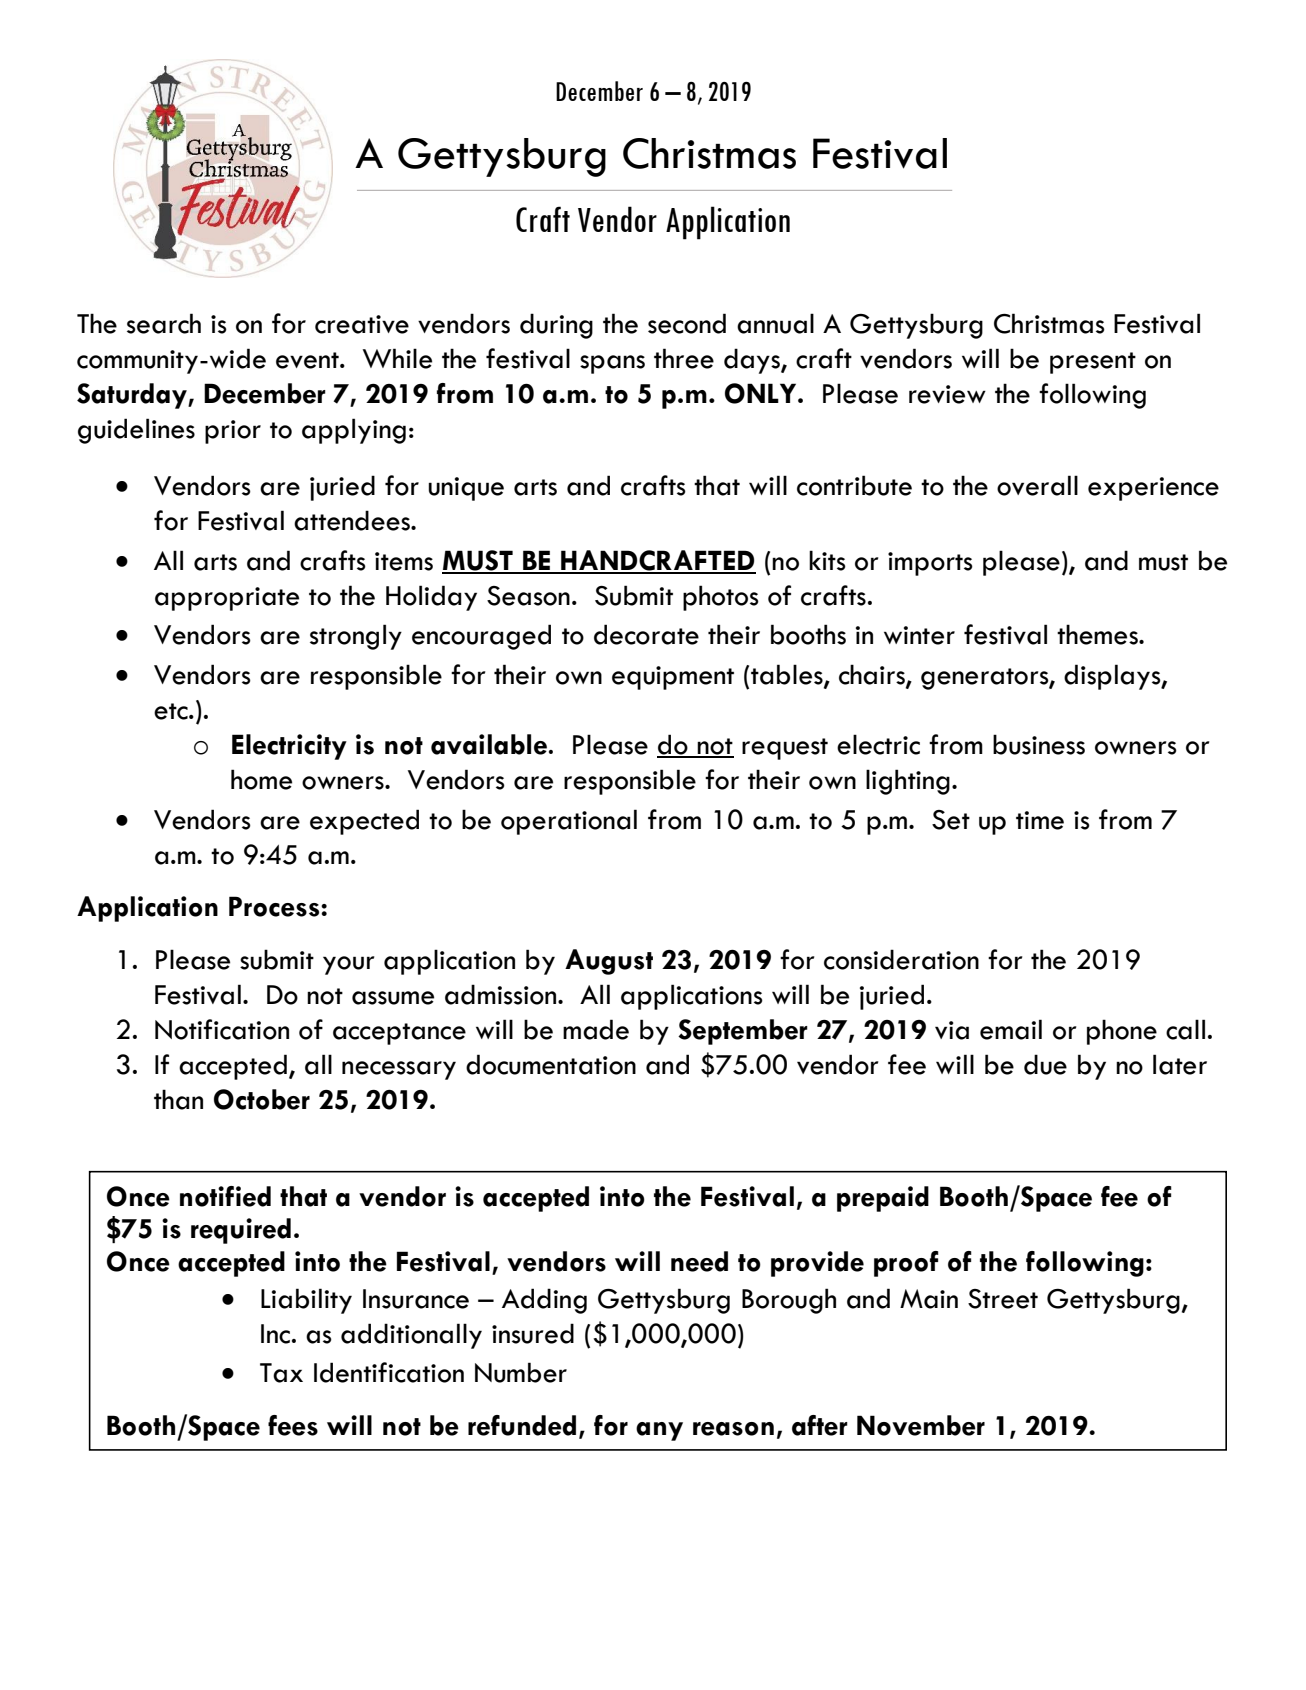 Image resolution: width=1306 pixels, height=1690 pixels. I want to click on November, so click(921, 1425).
